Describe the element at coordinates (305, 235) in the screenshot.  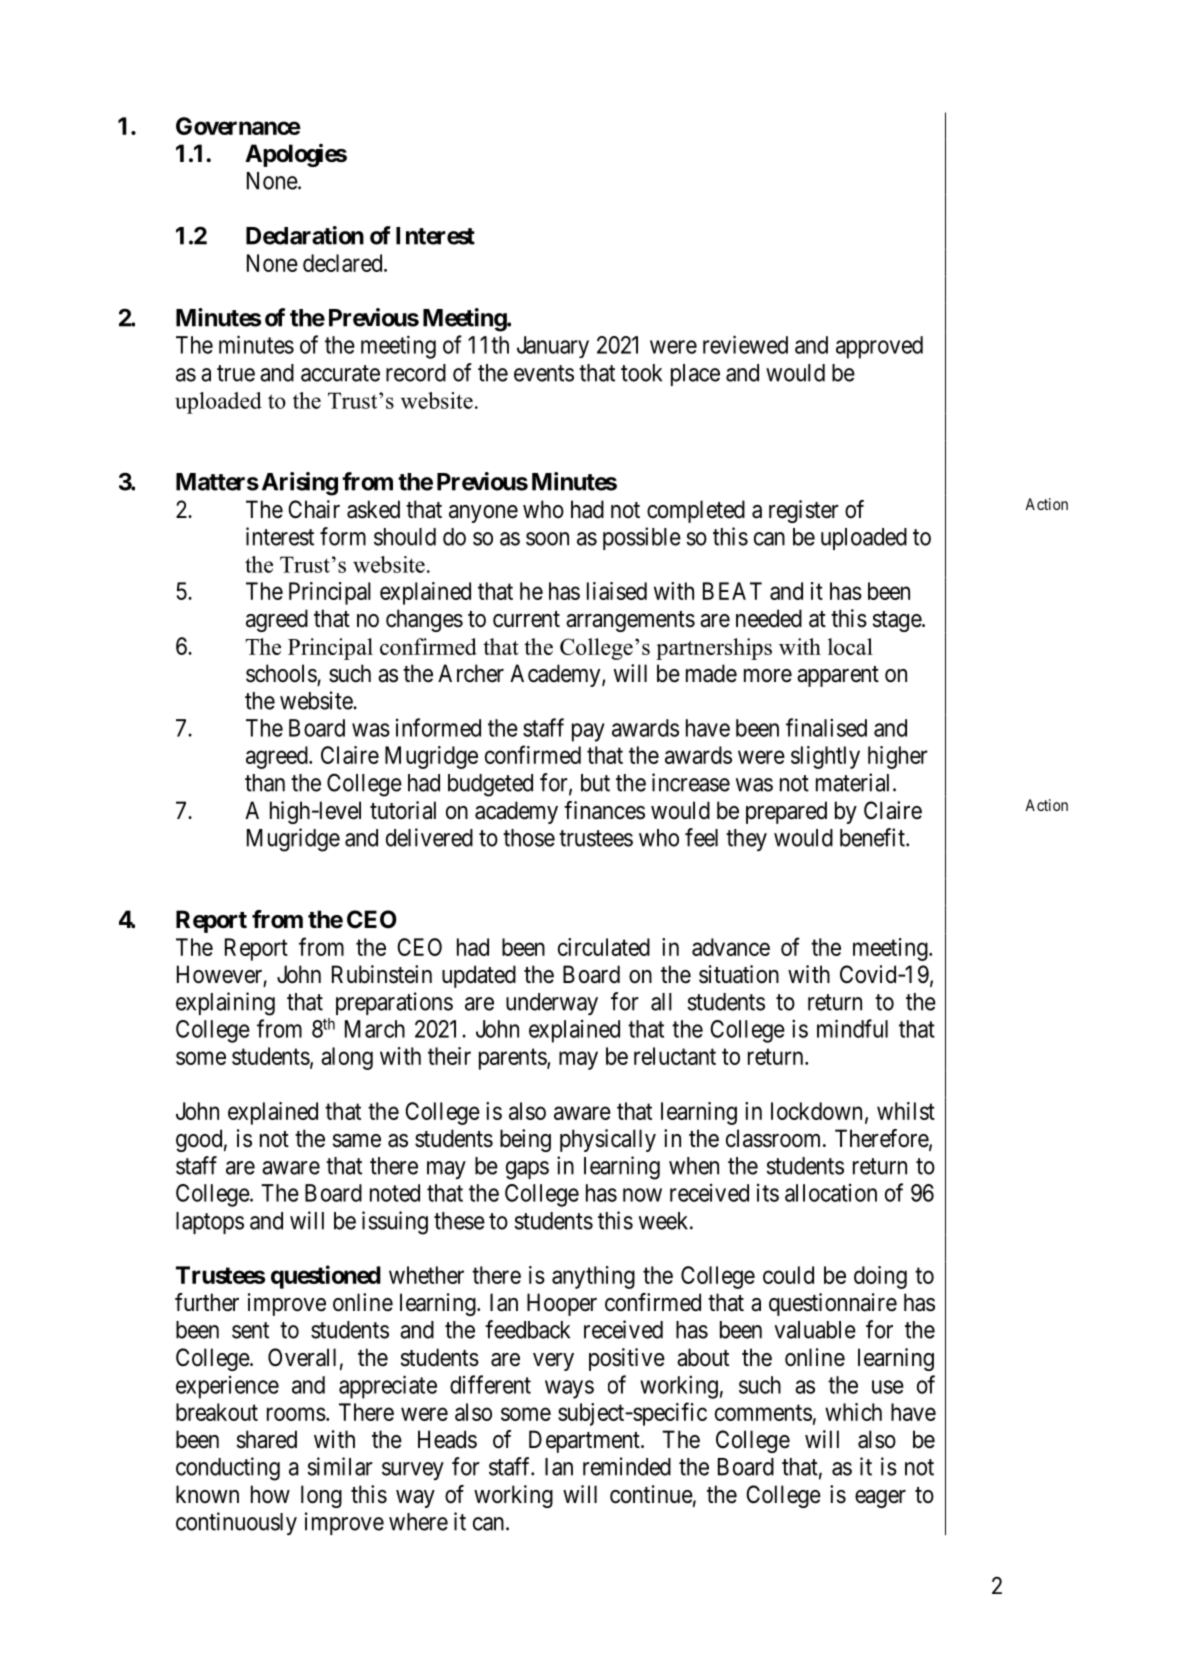
I see `Declaration` at that location.
